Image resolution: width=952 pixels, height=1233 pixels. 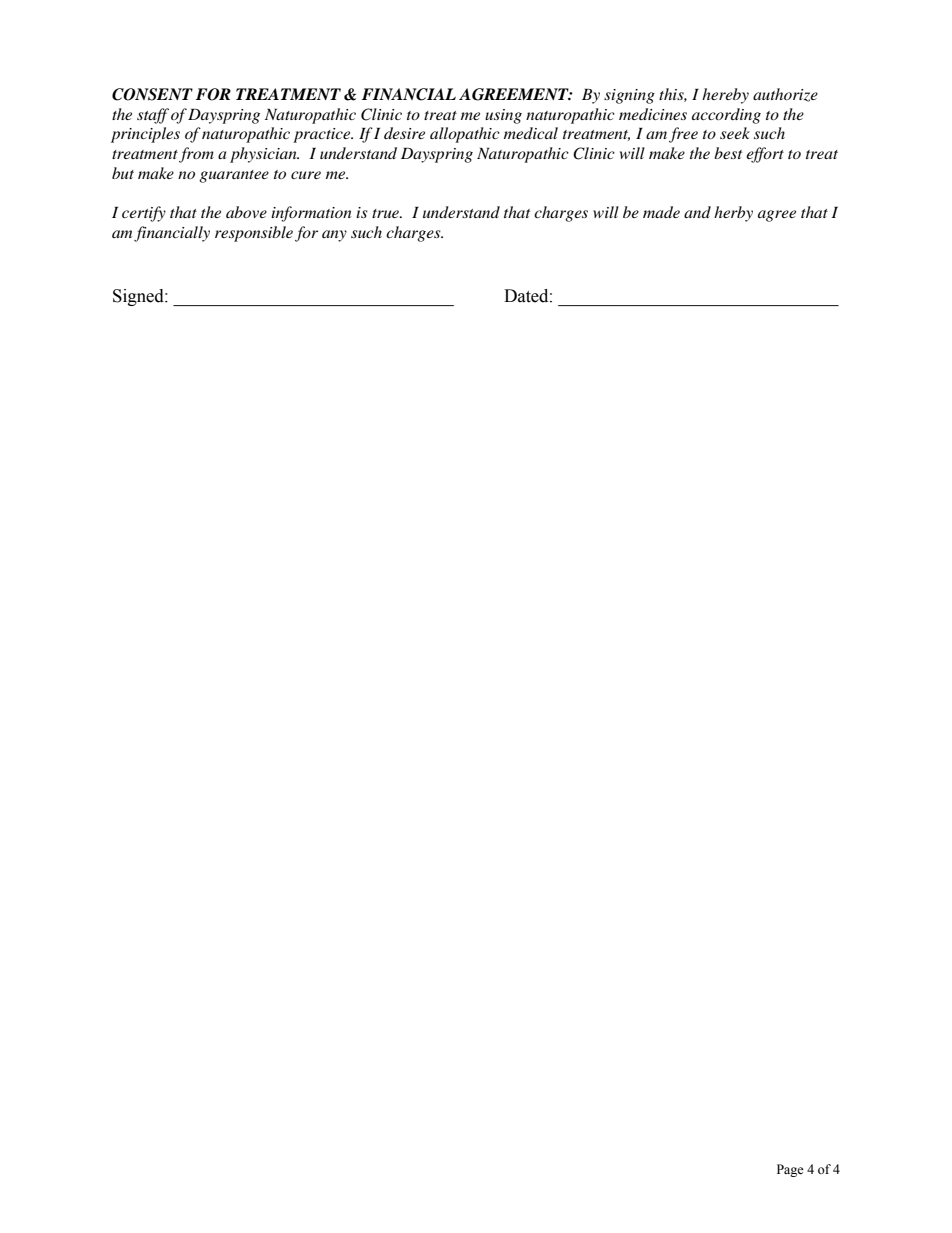 What do you see at coordinates (254, 234) in the document?
I see `responsible` at bounding box center [254, 234].
